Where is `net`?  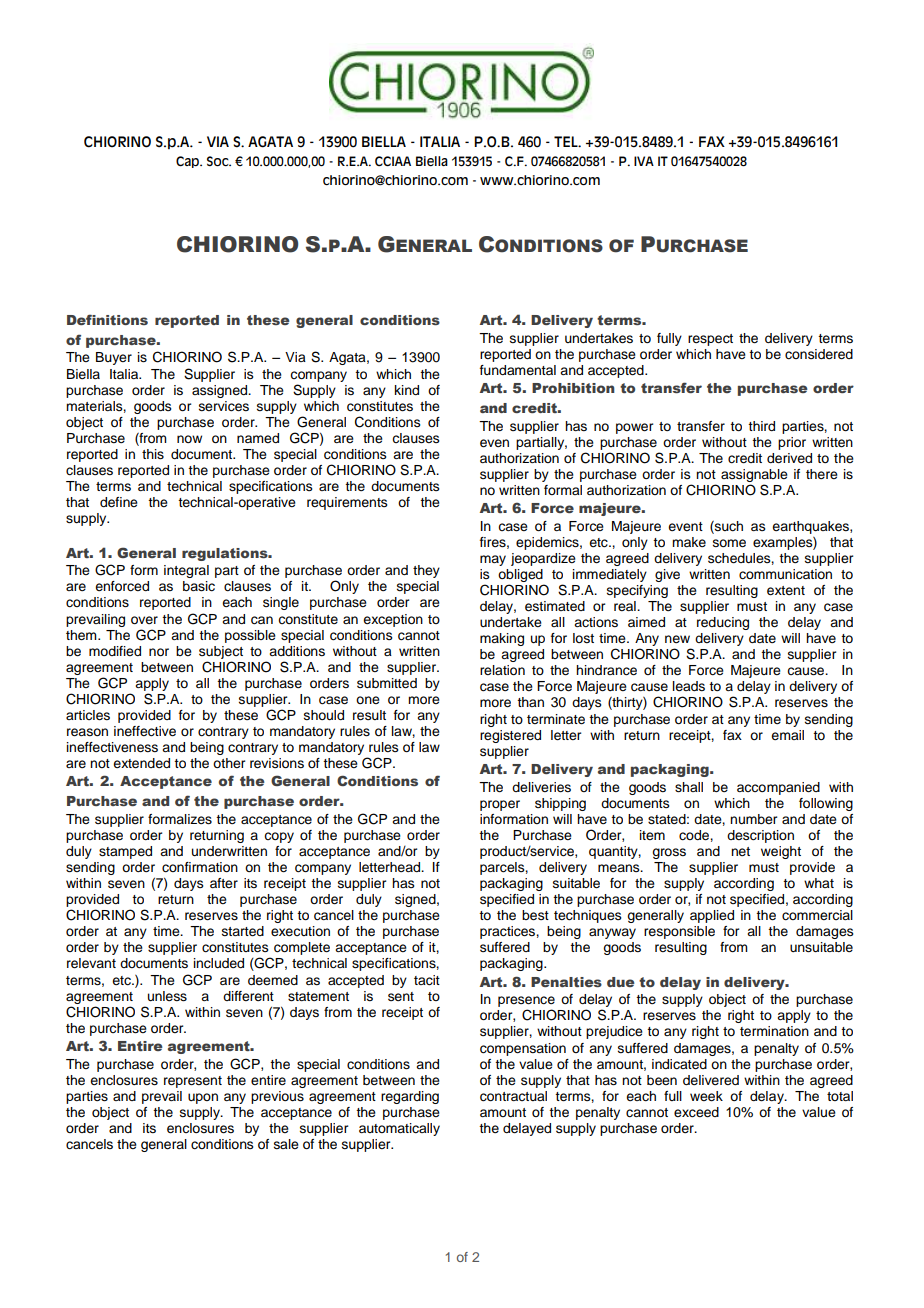
net is located at coordinates (740, 851).
